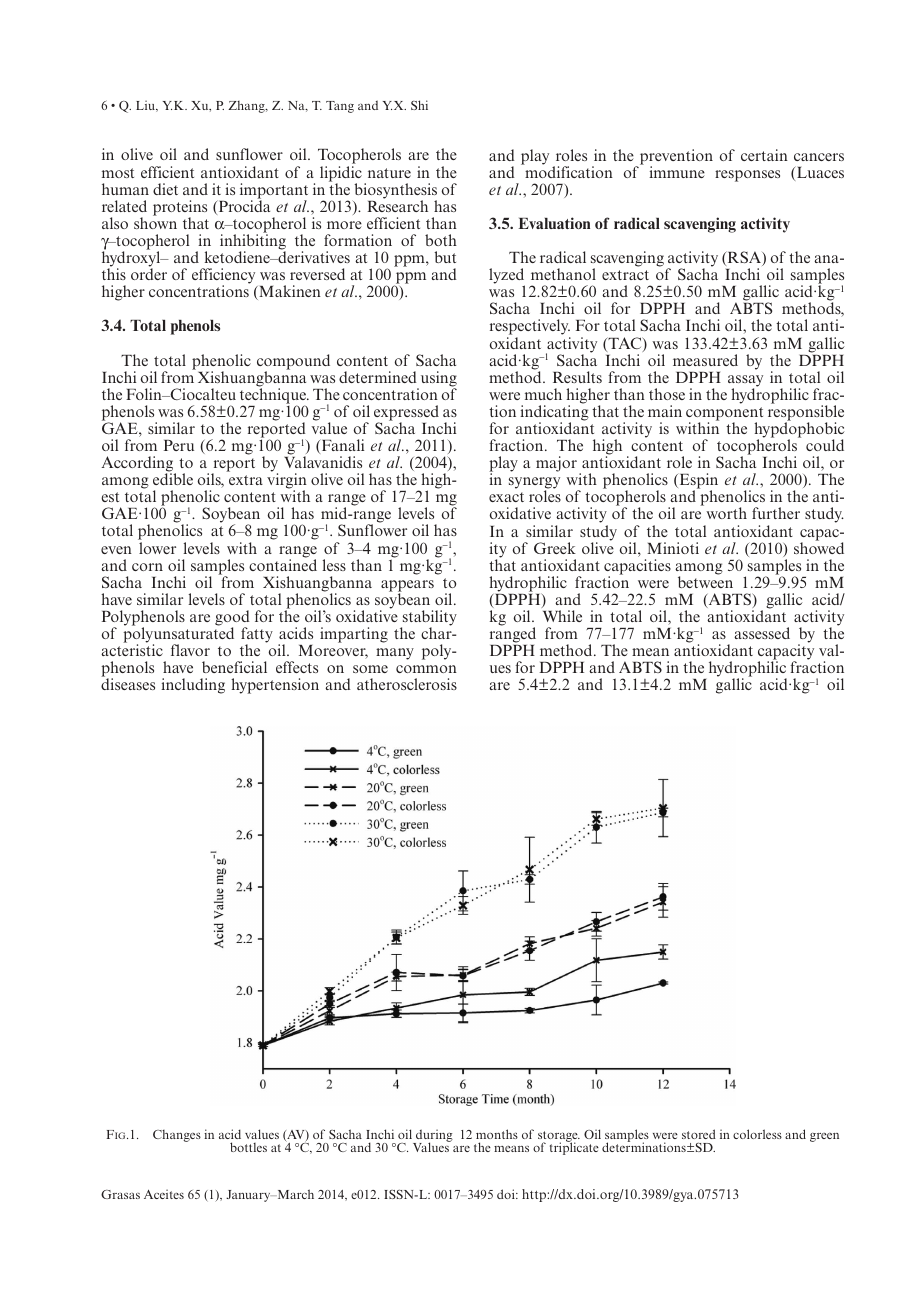  Describe the element at coordinates (177, 1136) in the screenshot. I see `Changes` at that location.
